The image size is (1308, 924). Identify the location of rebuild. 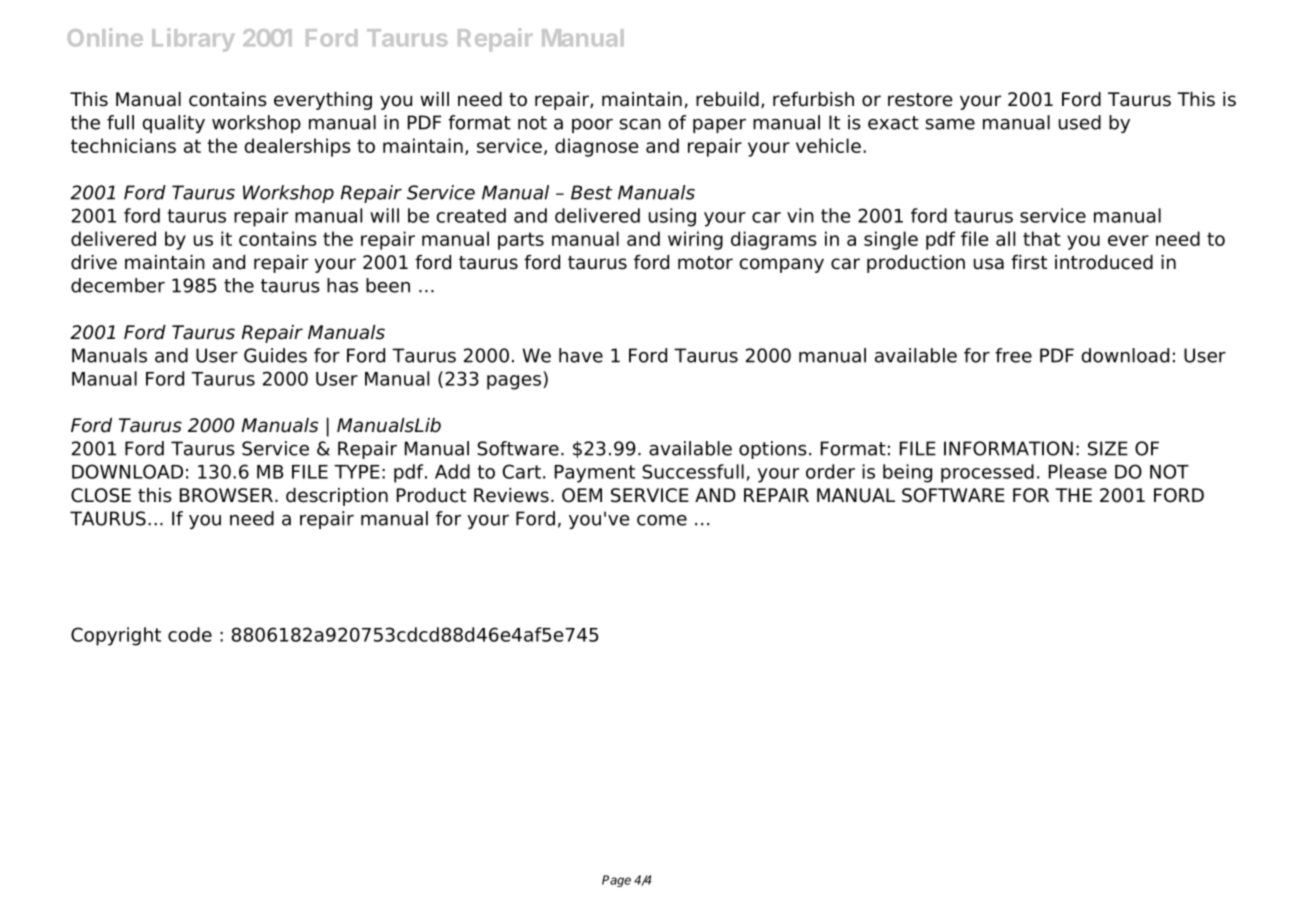
(727, 99).
